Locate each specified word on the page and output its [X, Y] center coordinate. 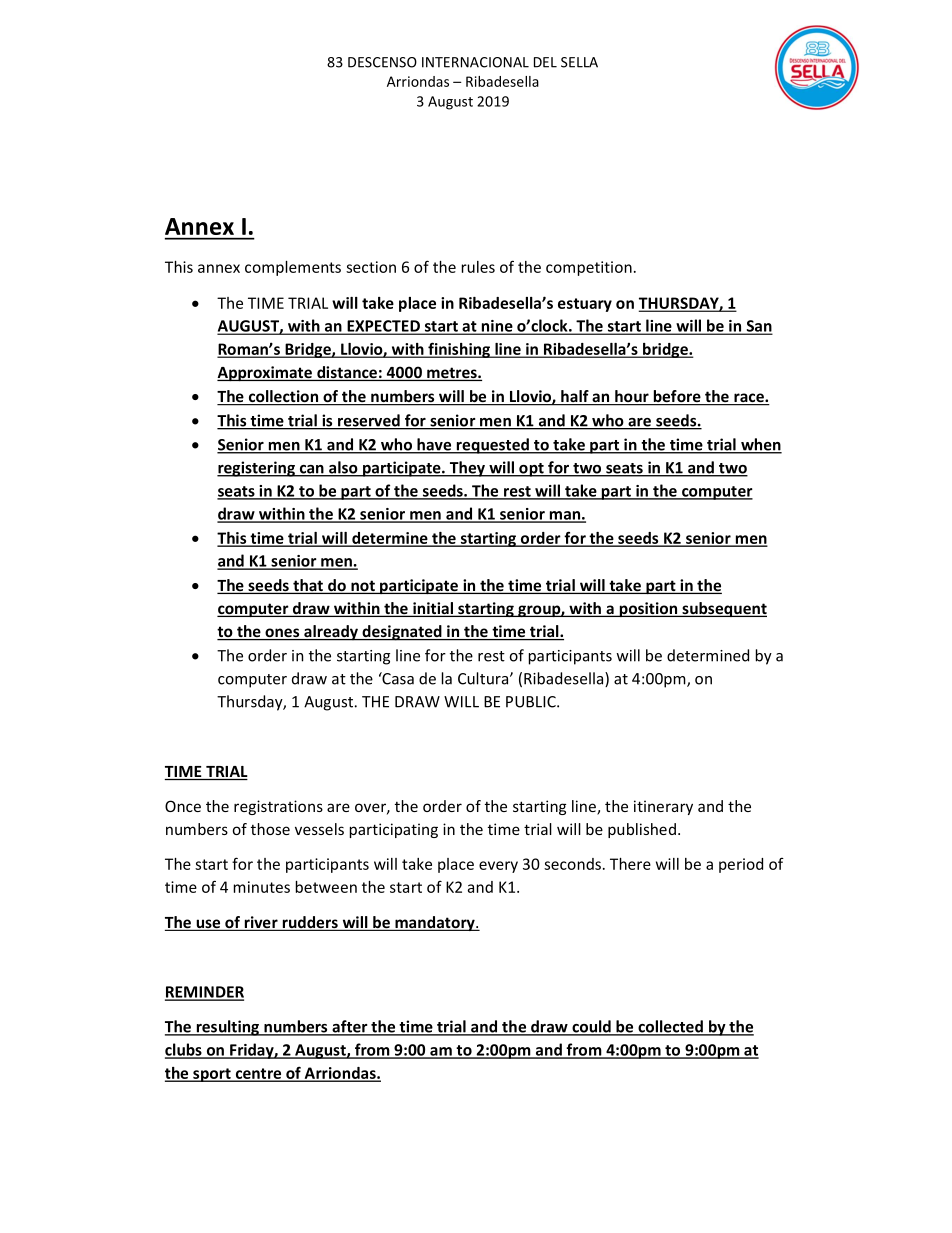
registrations [278, 807]
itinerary [663, 807]
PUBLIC [532, 702]
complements [293, 268]
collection [283, 397]
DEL [545, 62]
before [677, 397]
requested [492, 446]
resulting [227, 1028]
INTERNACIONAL [475, 62]
